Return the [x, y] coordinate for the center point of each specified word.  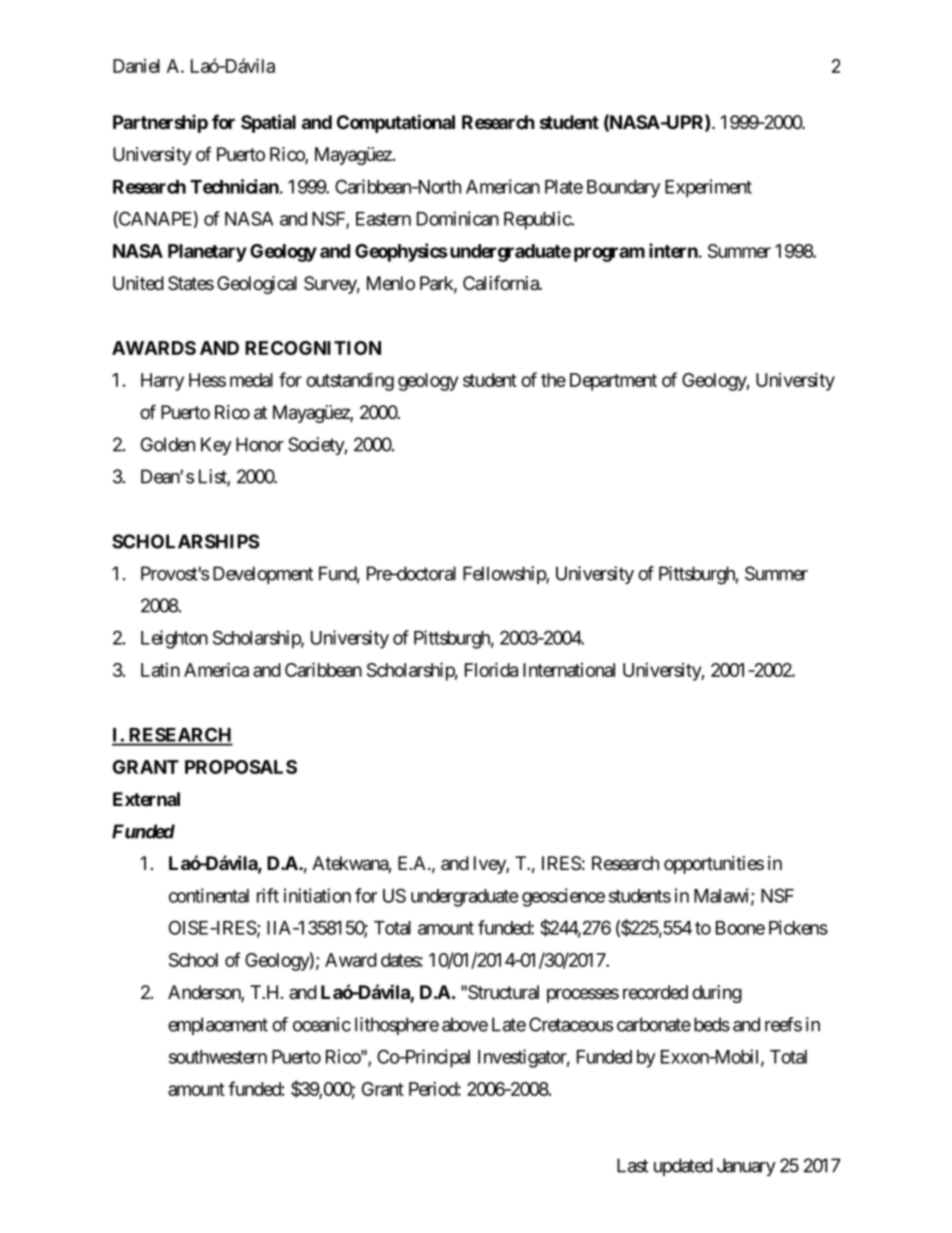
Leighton [174, 639]
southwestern [218, 1057]
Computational [396, 123]
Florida [491, 669]
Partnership [160, 123]
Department [613, 382]
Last [632, 1165]
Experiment [708, 188]
